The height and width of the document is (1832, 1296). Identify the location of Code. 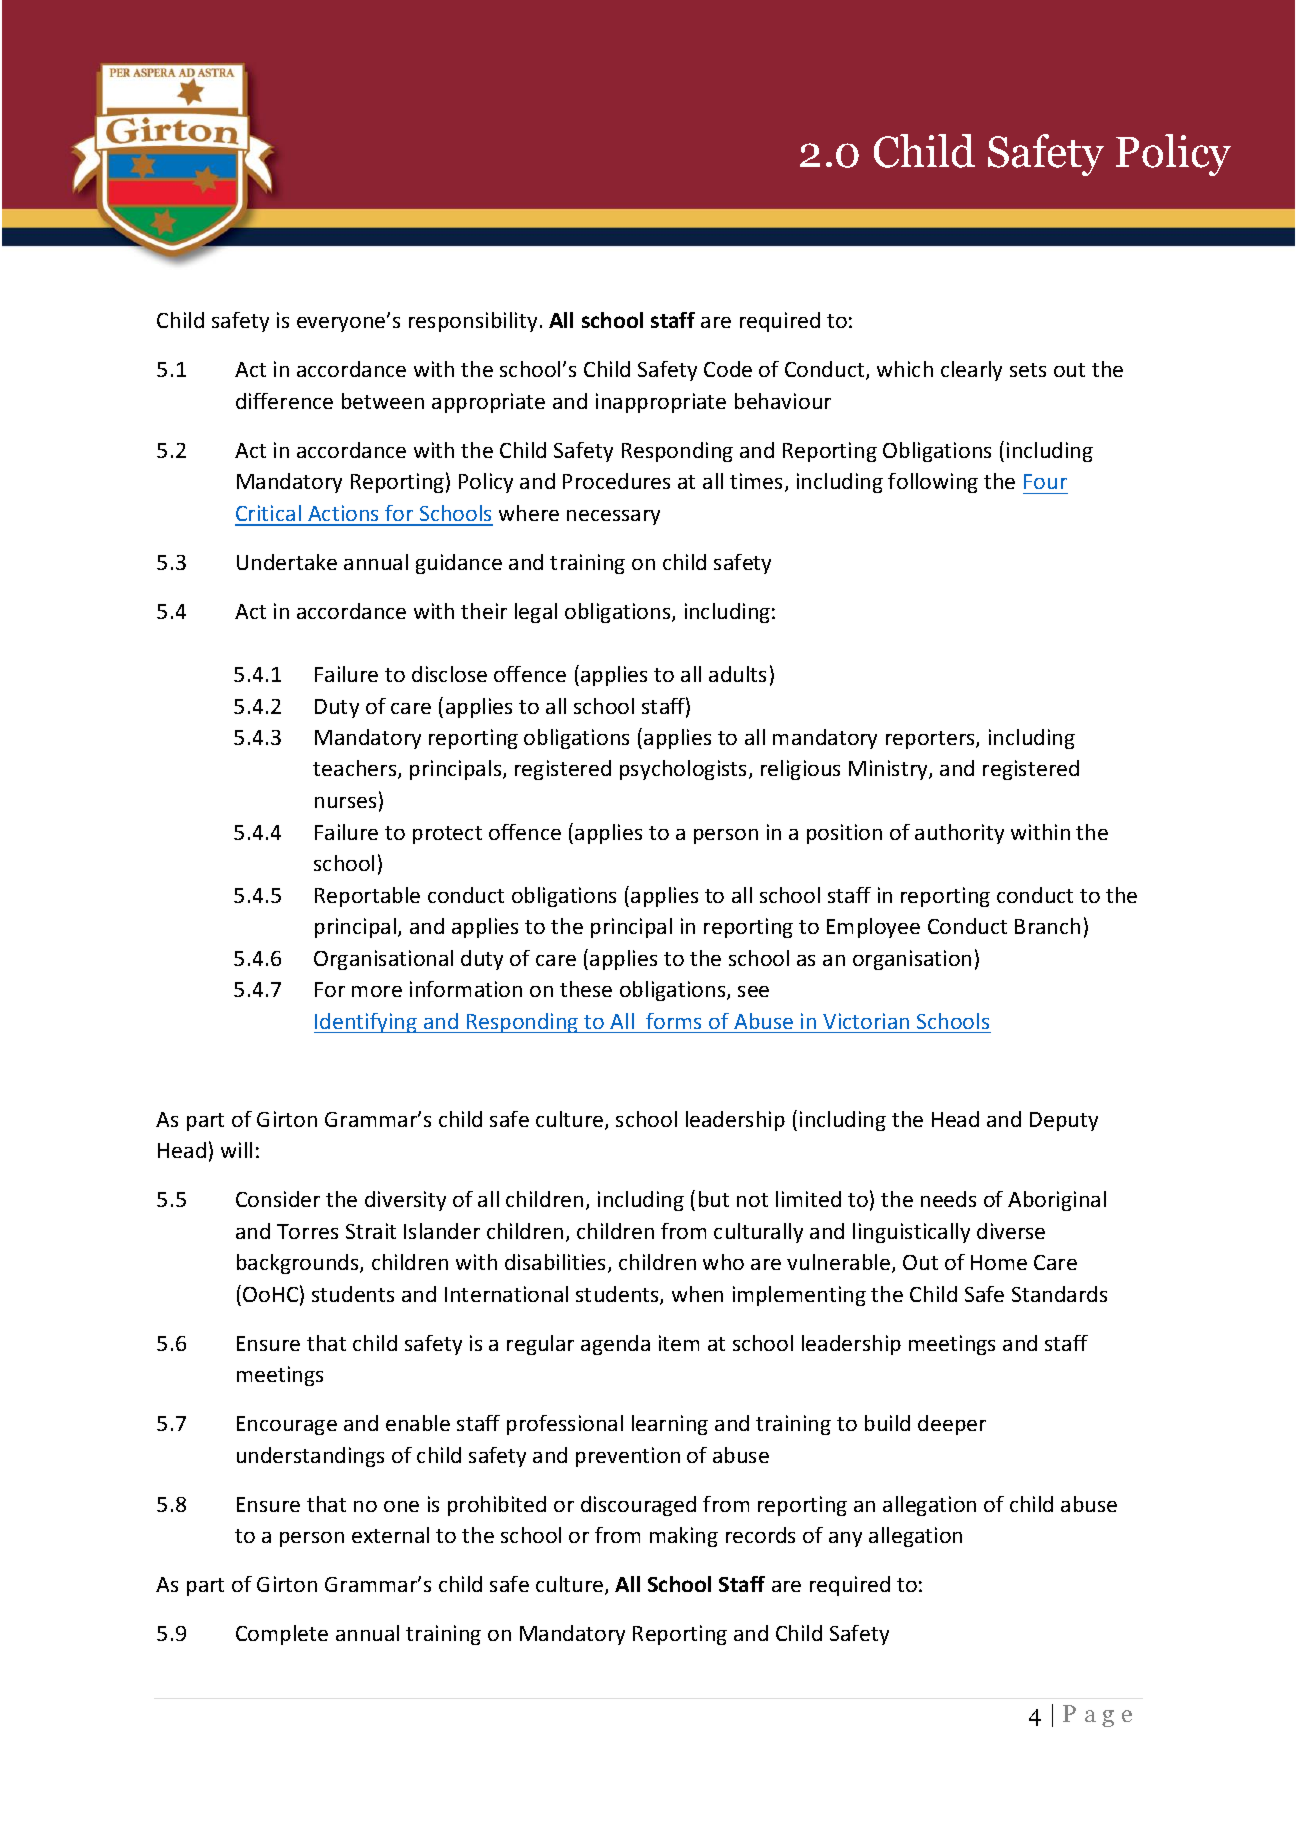
(728, 369).
